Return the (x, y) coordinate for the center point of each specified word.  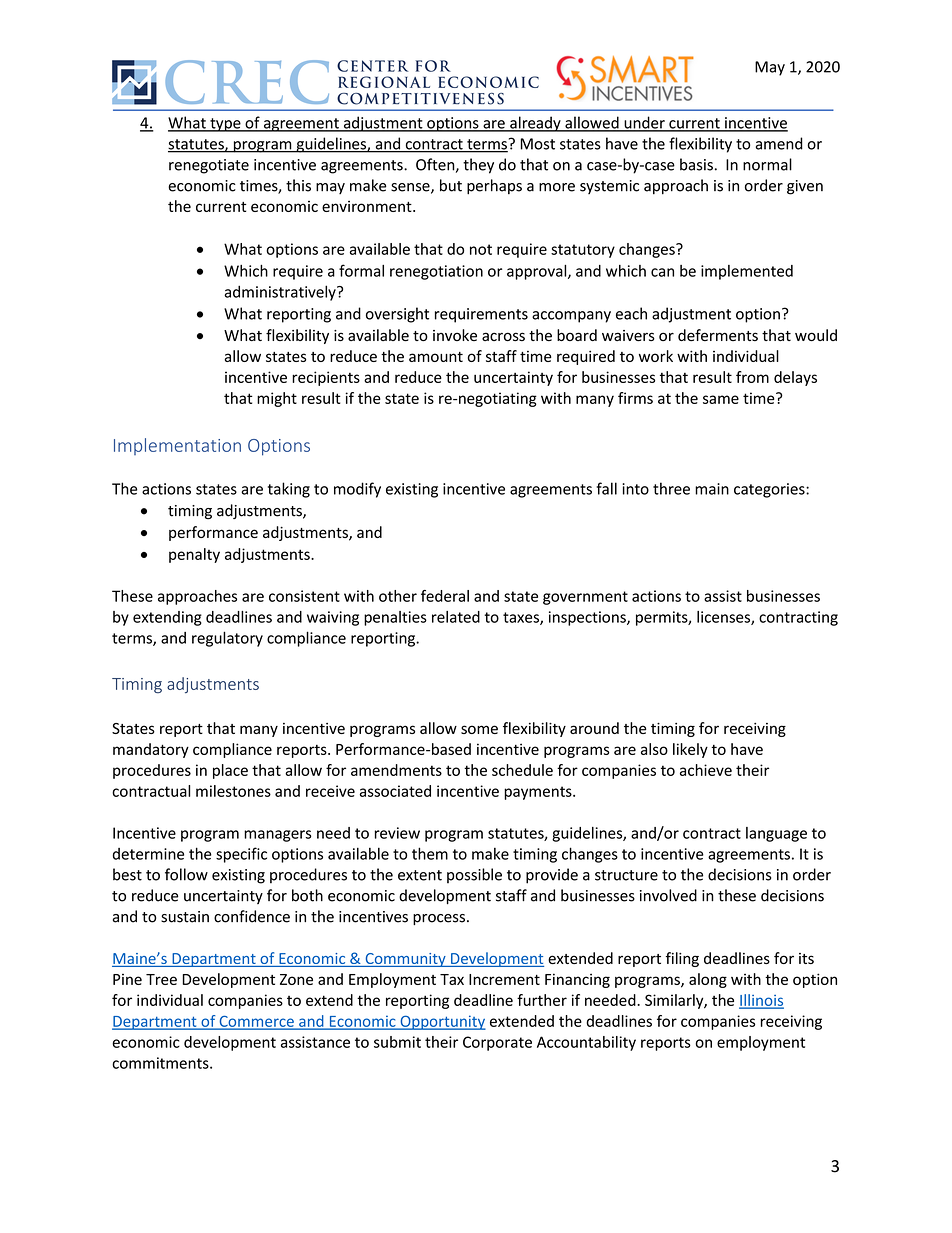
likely (690, 750)
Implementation (177, 446)
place (230, 771)
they (478, 166)
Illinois (761, 1001)
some (479, 729)
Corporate (497, 1043)
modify (357, 490)
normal (767, 164)
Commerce (256, 1022)
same (721, 399)
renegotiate (209, 166)
